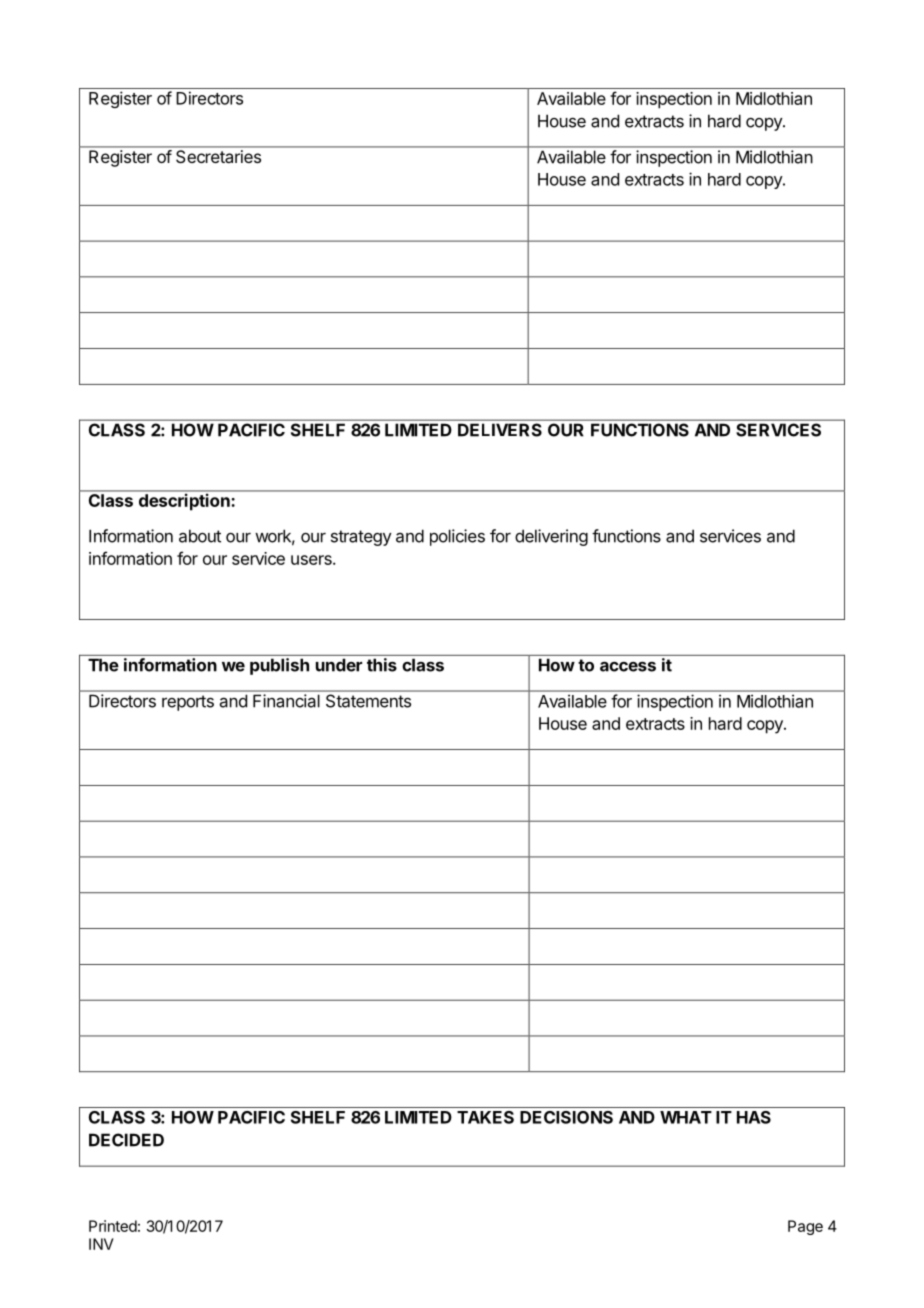 The image size is (924, 1308). Describe the element at coordinates (218, 156) in the screenshot. I see `Secretaries` at that location.
